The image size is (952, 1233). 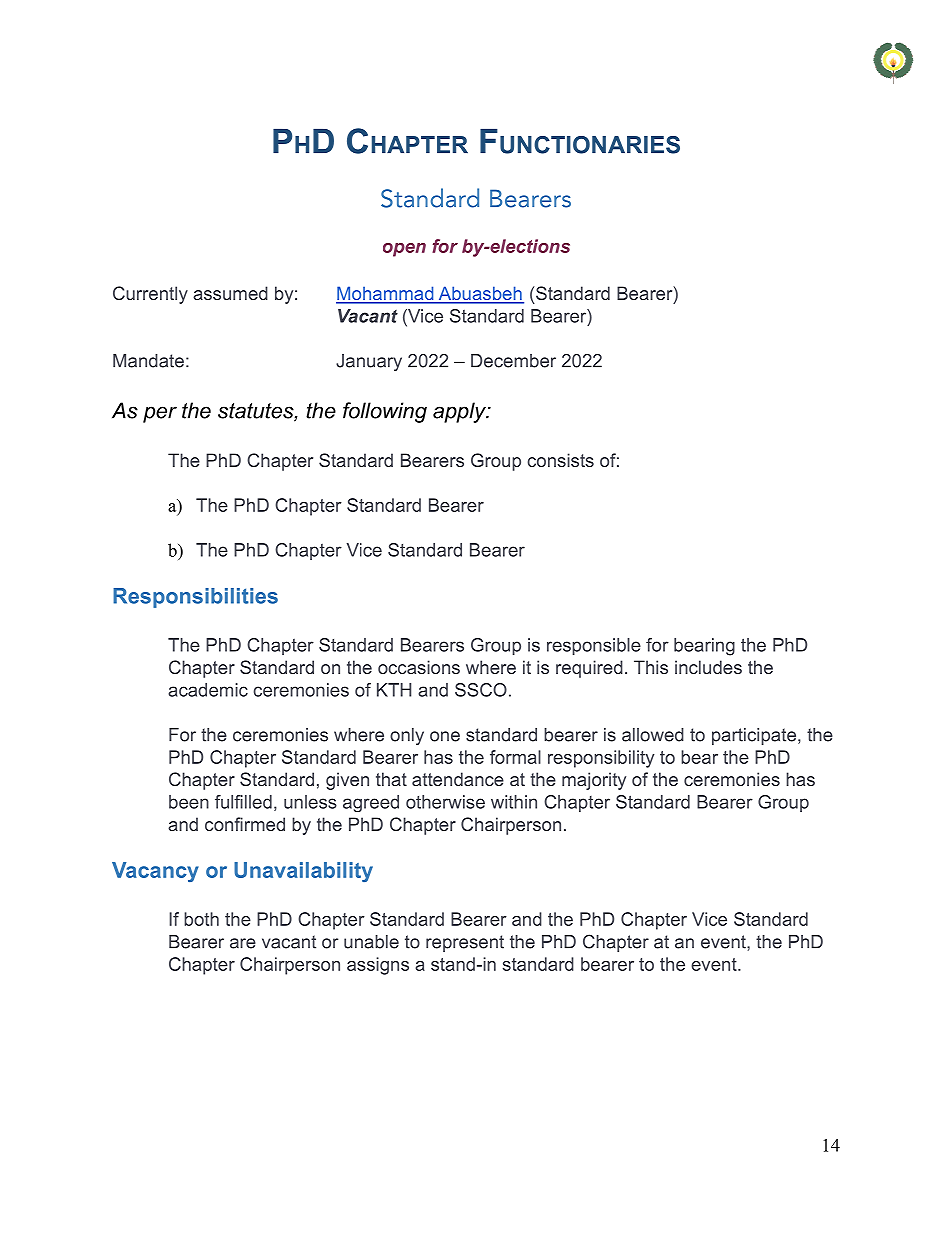 What do you see at coordinates (458, 779) in the screenshot?
I see `attendance` at bounding box center [458, 779].
